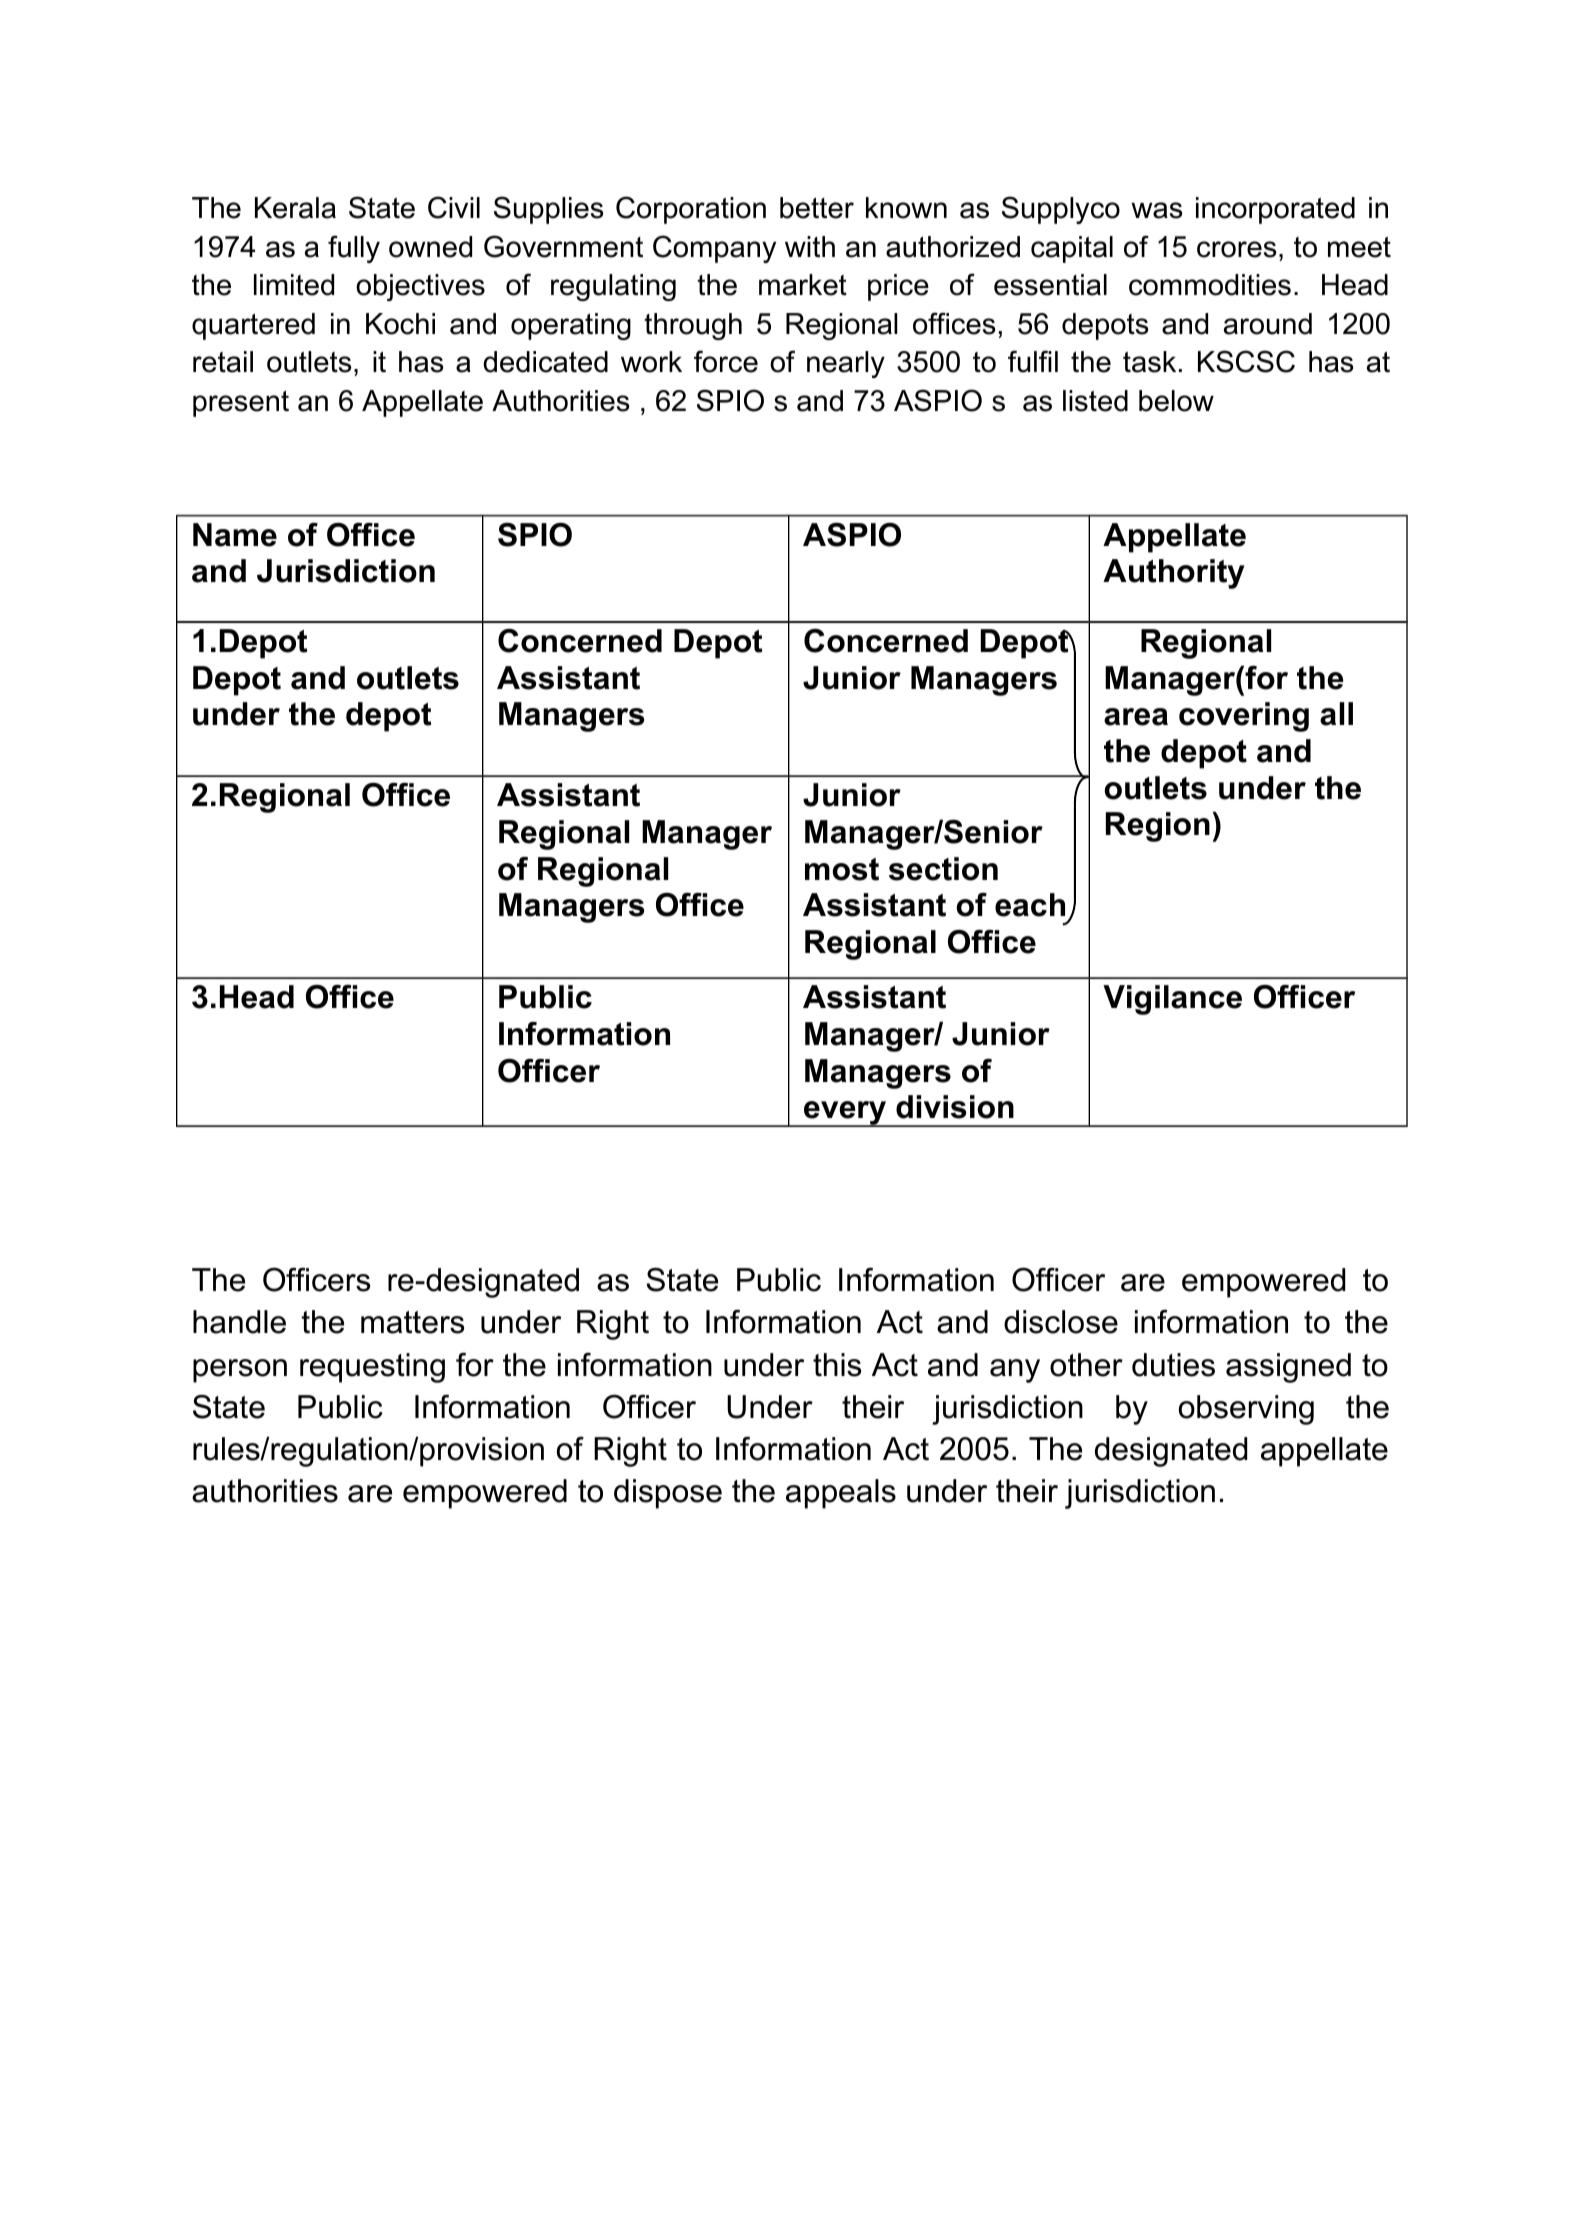 Image resolution: width=1582 pixels, height=2238 pixels. What do you see at coordinates (1237, 249) in the page?
I see `crores` at bounding box center [1237, 249].
